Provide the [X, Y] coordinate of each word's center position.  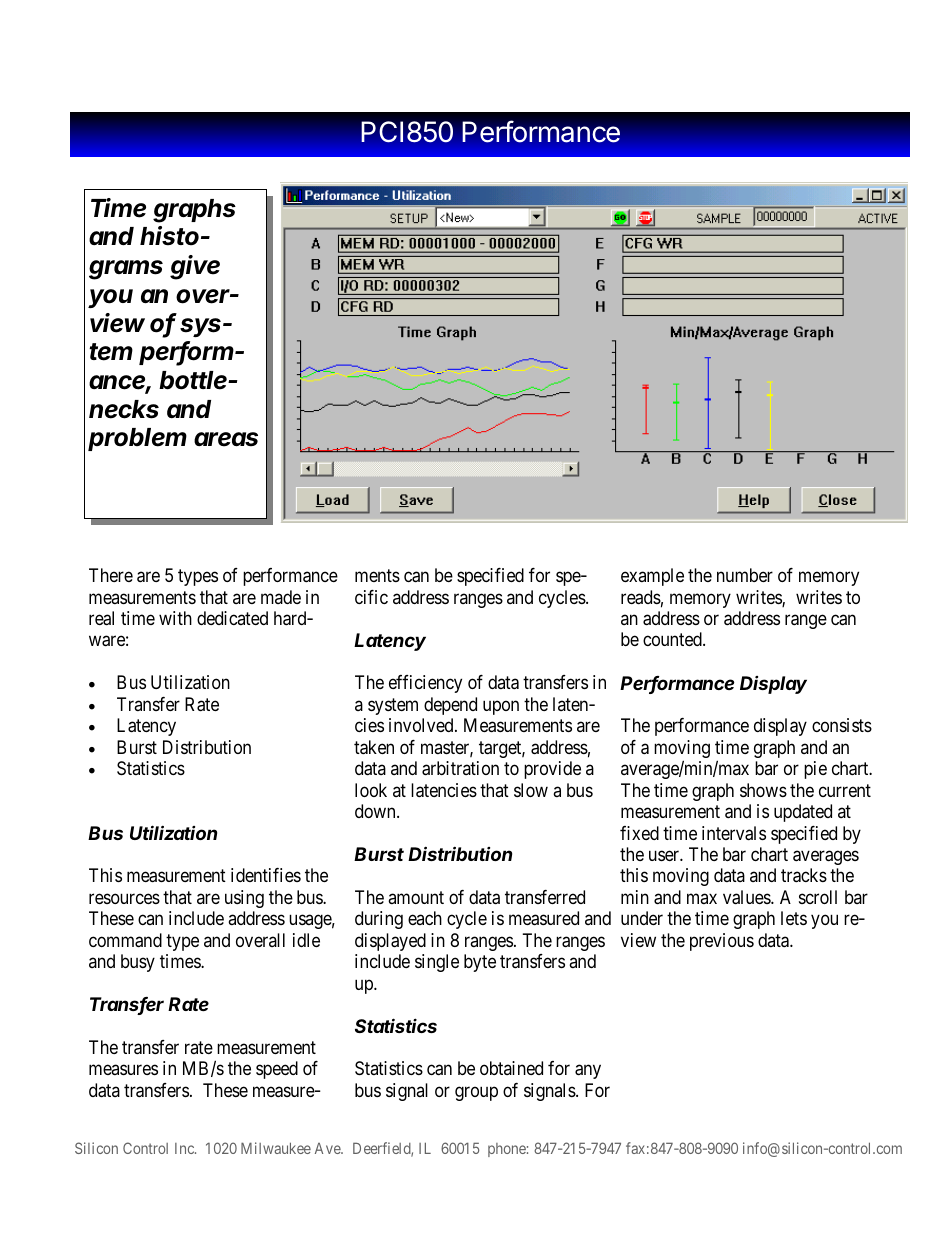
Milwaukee [276, 1148]
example [652, 577]
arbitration [460, 768]
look [371, 790]
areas [226, 439]
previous [722, 942]
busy [138, 963]
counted [673, 639]
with [175, 618]
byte [480, 963]
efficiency [425, 684]
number [745, 575]
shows [763, 790]
